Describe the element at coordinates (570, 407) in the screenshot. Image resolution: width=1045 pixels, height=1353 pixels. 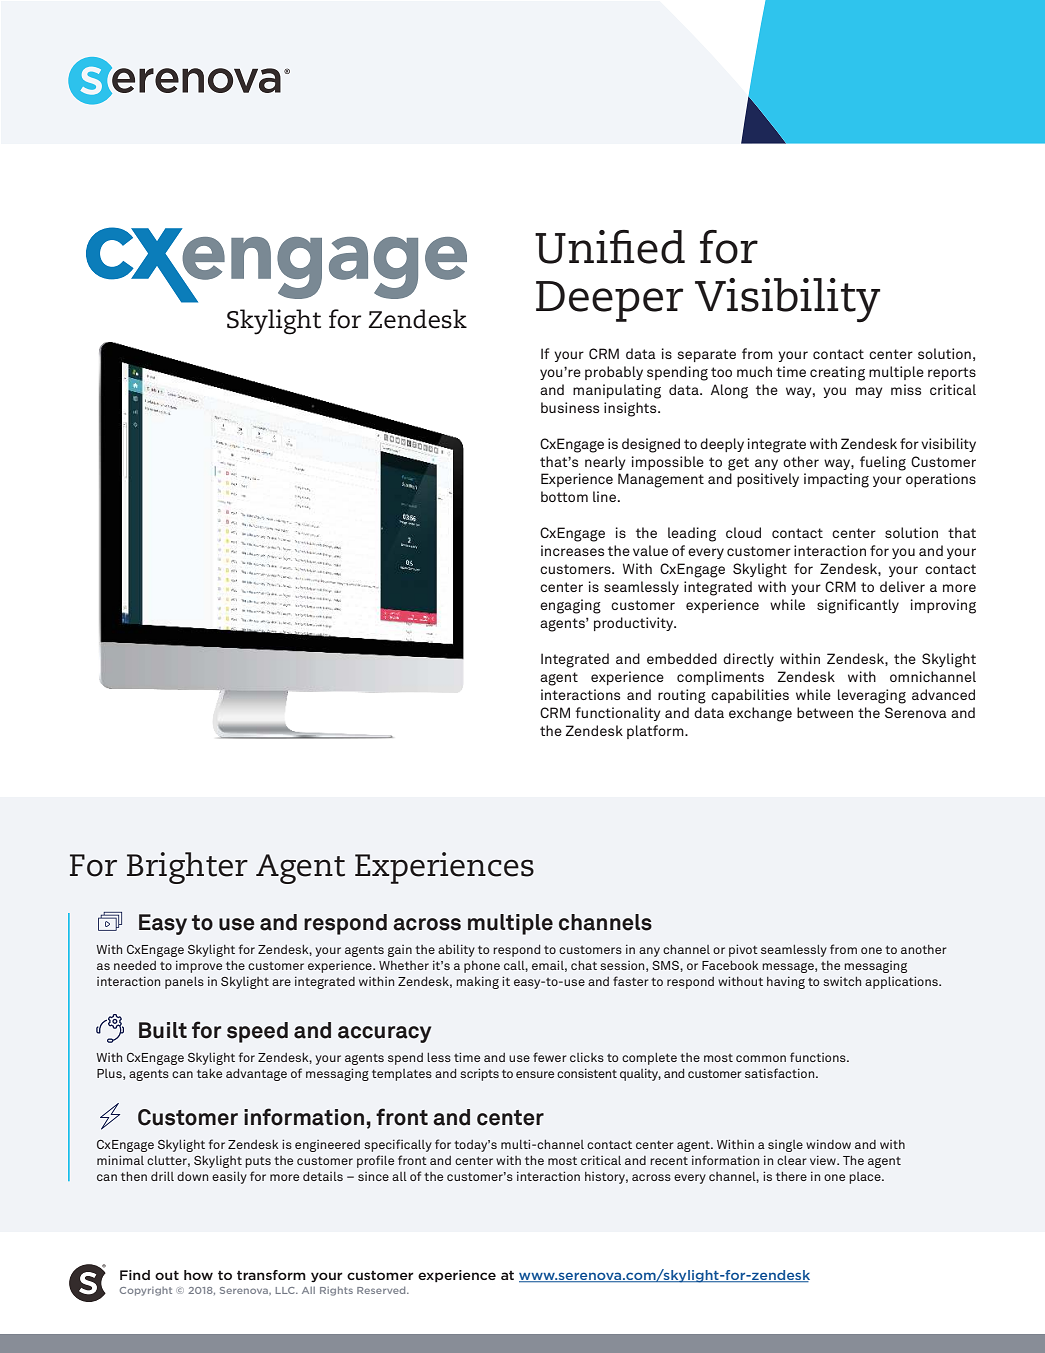
I see `business` at that location.
